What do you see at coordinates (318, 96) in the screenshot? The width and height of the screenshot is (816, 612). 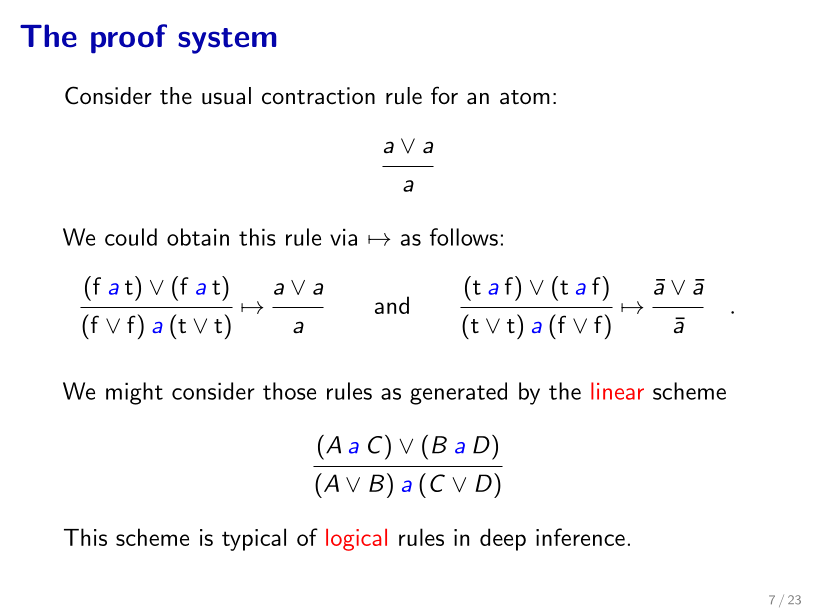 I see `contraction` at bounding box center [318, 96].
